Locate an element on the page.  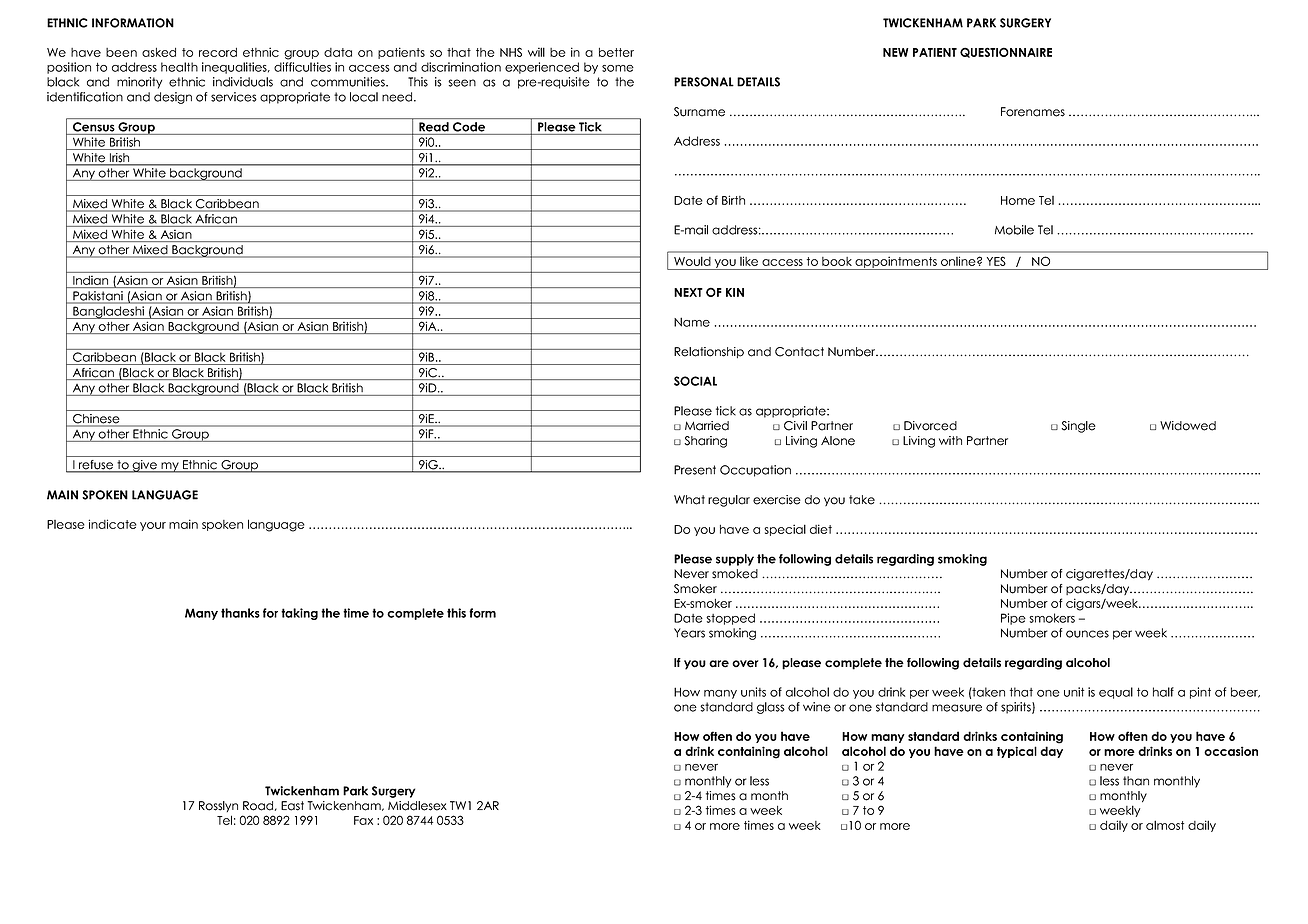
YES is located at coordinates (996, 261).
